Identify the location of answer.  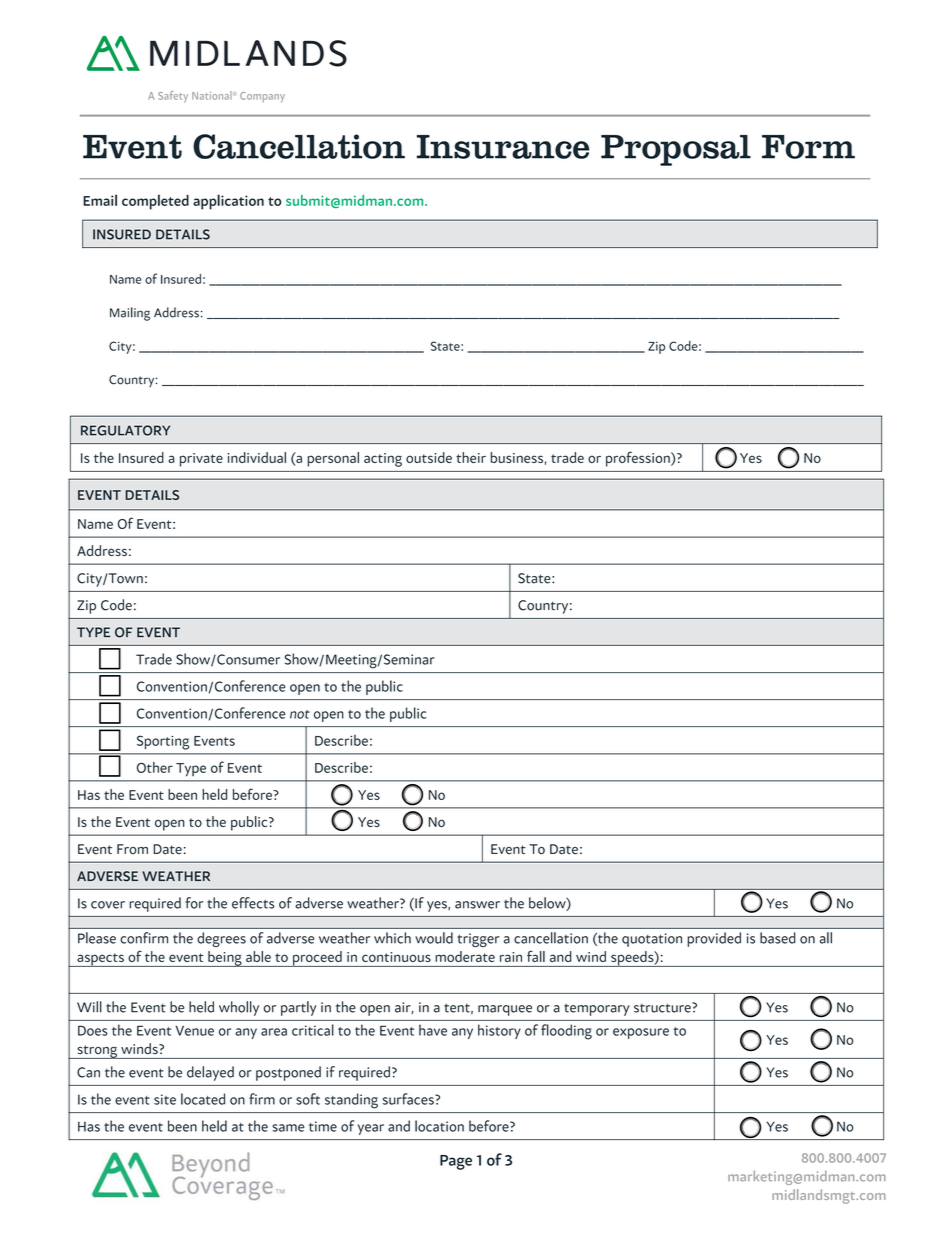
(477, 905).
